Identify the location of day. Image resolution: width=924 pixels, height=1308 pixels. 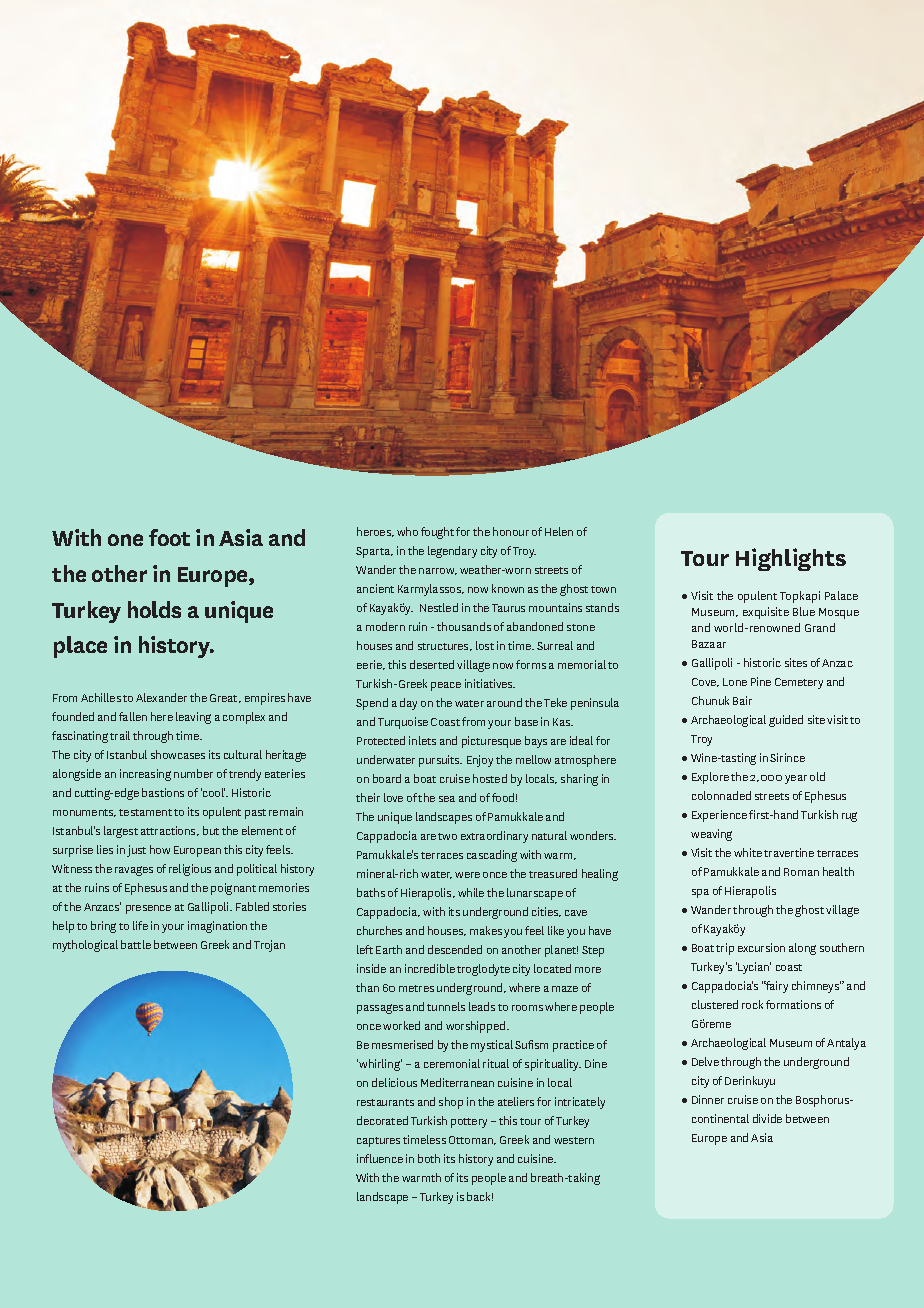
(408, 704).
